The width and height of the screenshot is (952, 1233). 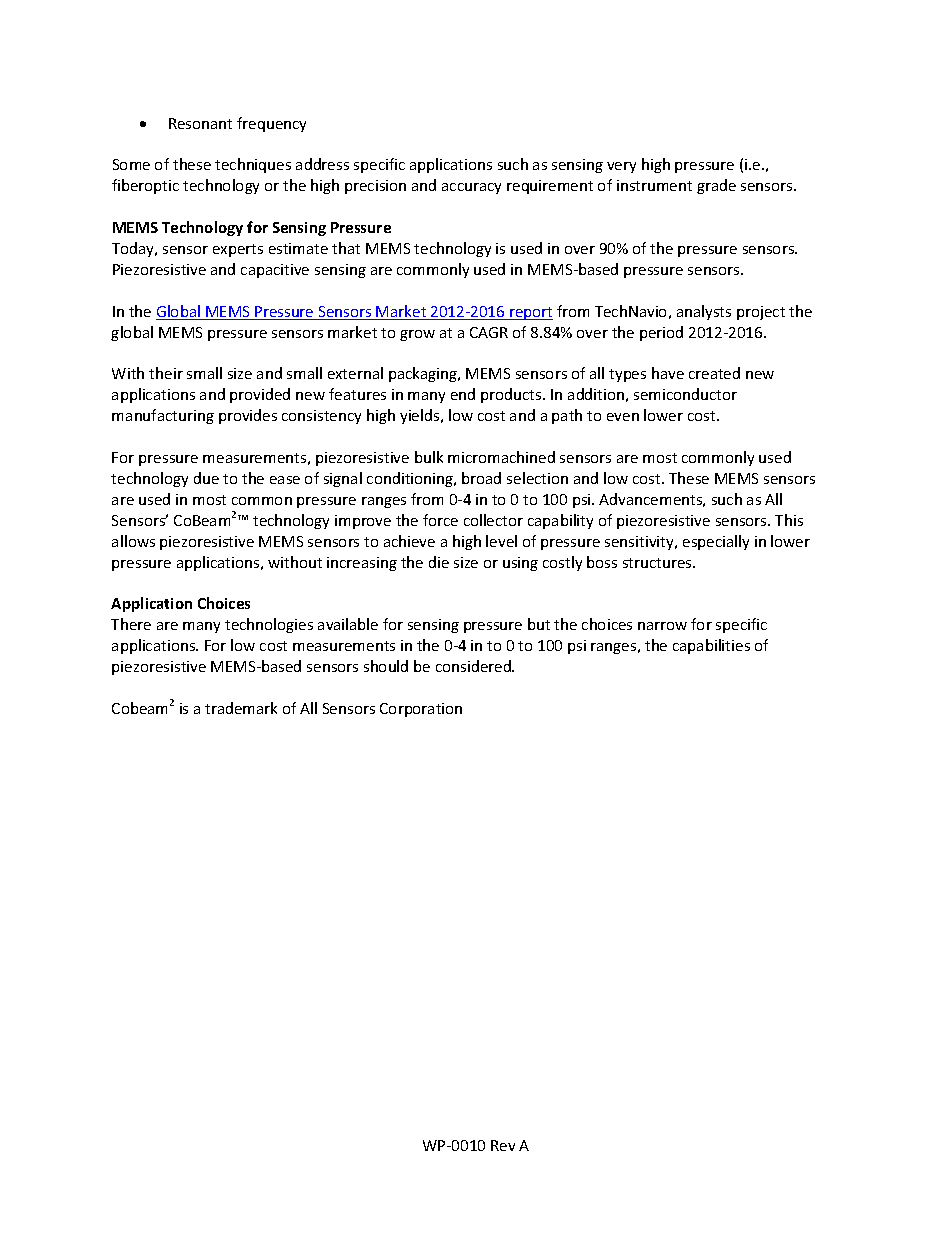 I want to click on due, so click(x=206, y=478).
